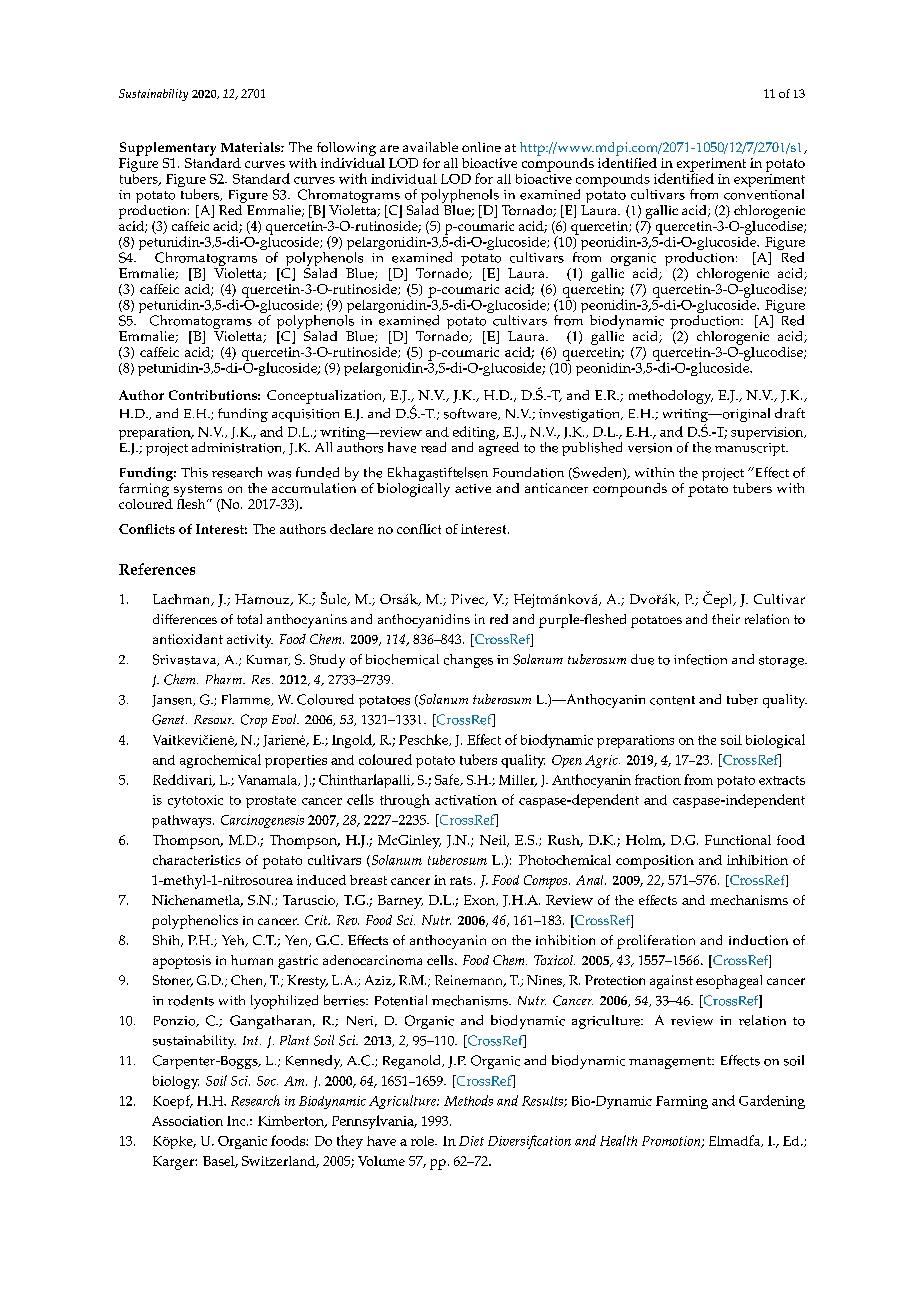 This image has width=924, height=1308. I want to click on methodology, so click(671, 397).
